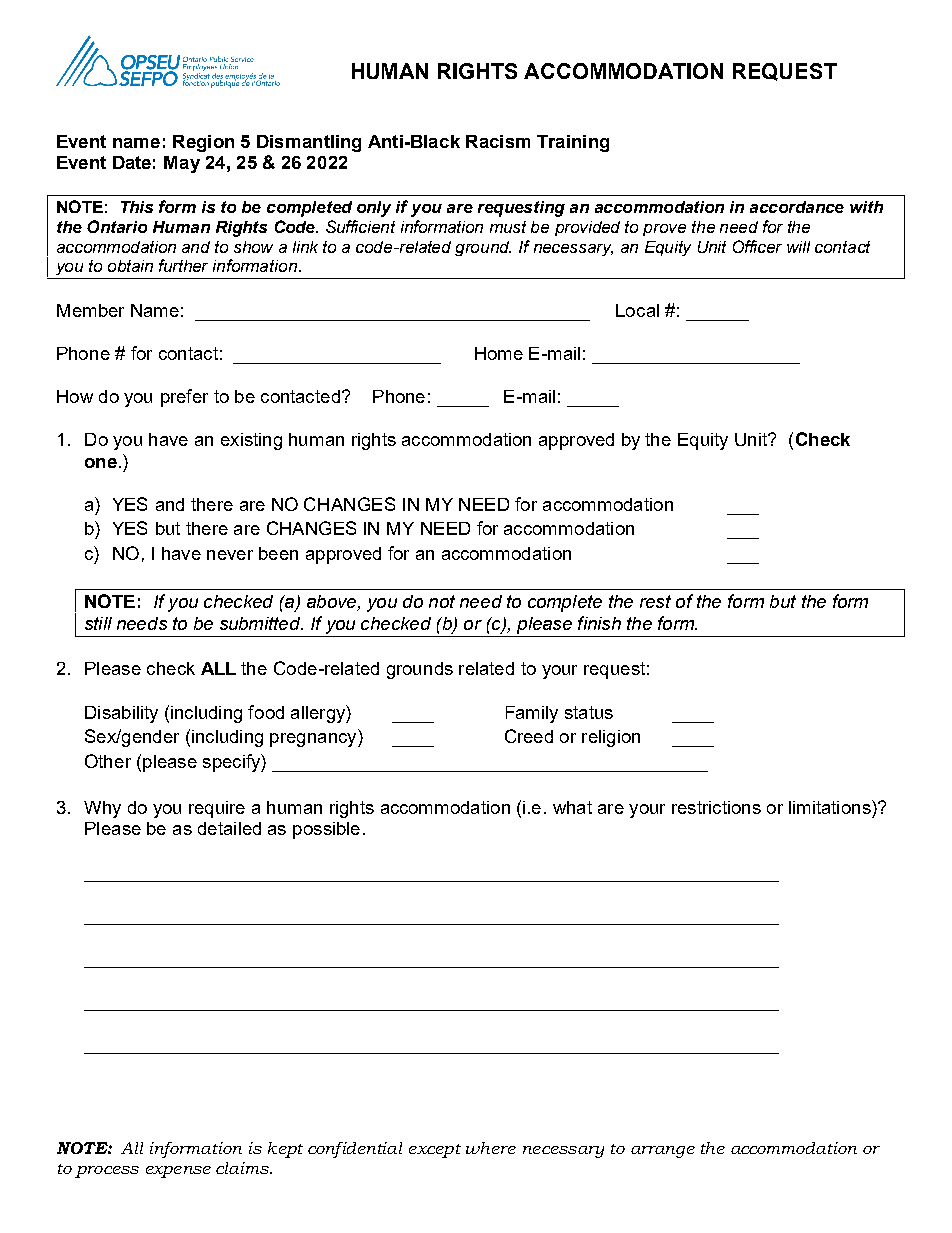 This image has width=952, height=1233. Describe the element at coordinates (182, 164) in the image. I see `May` at that location.
